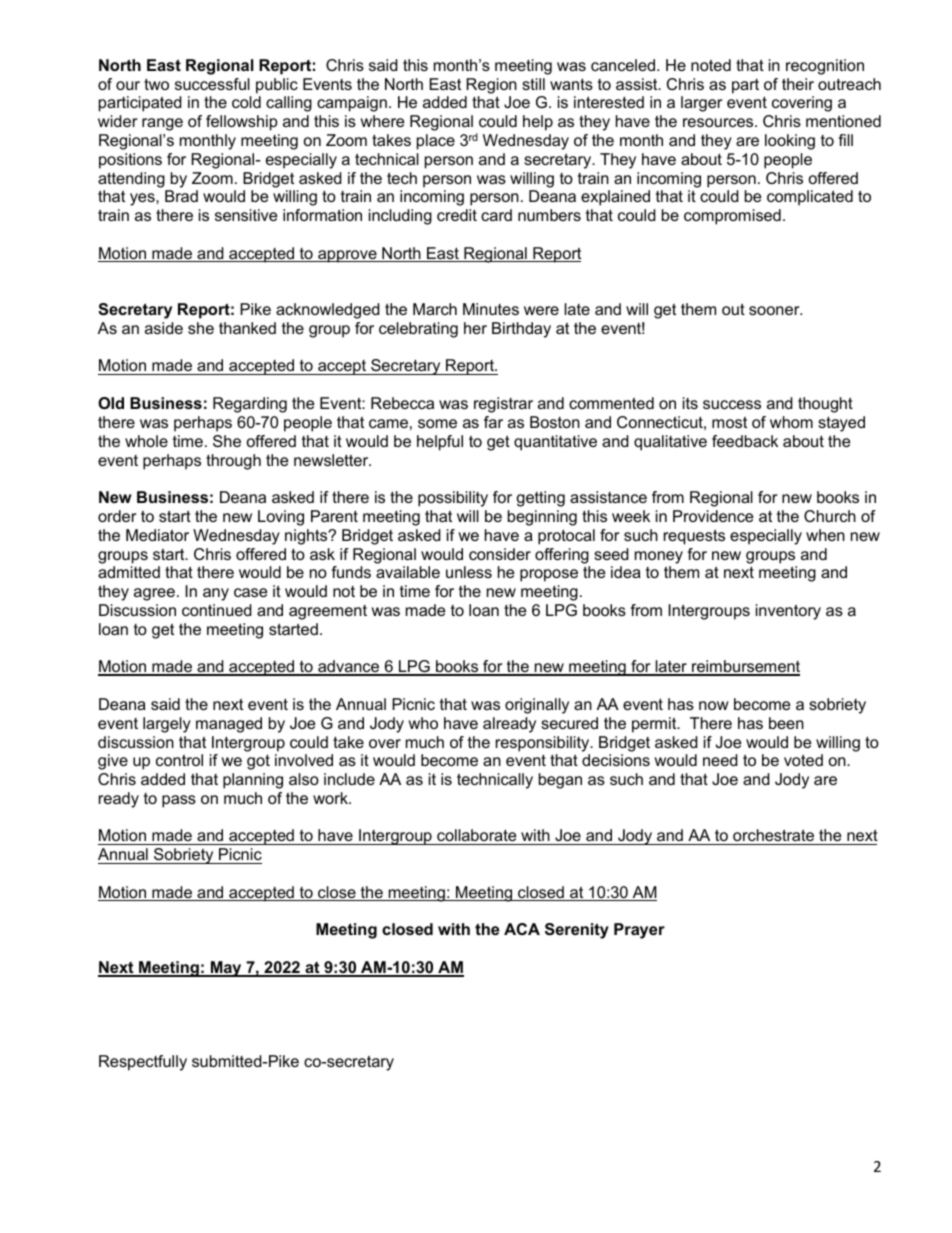  Describe the element at coordinates (477, 837) in the screenshot. I see `collaborate` at that location.
